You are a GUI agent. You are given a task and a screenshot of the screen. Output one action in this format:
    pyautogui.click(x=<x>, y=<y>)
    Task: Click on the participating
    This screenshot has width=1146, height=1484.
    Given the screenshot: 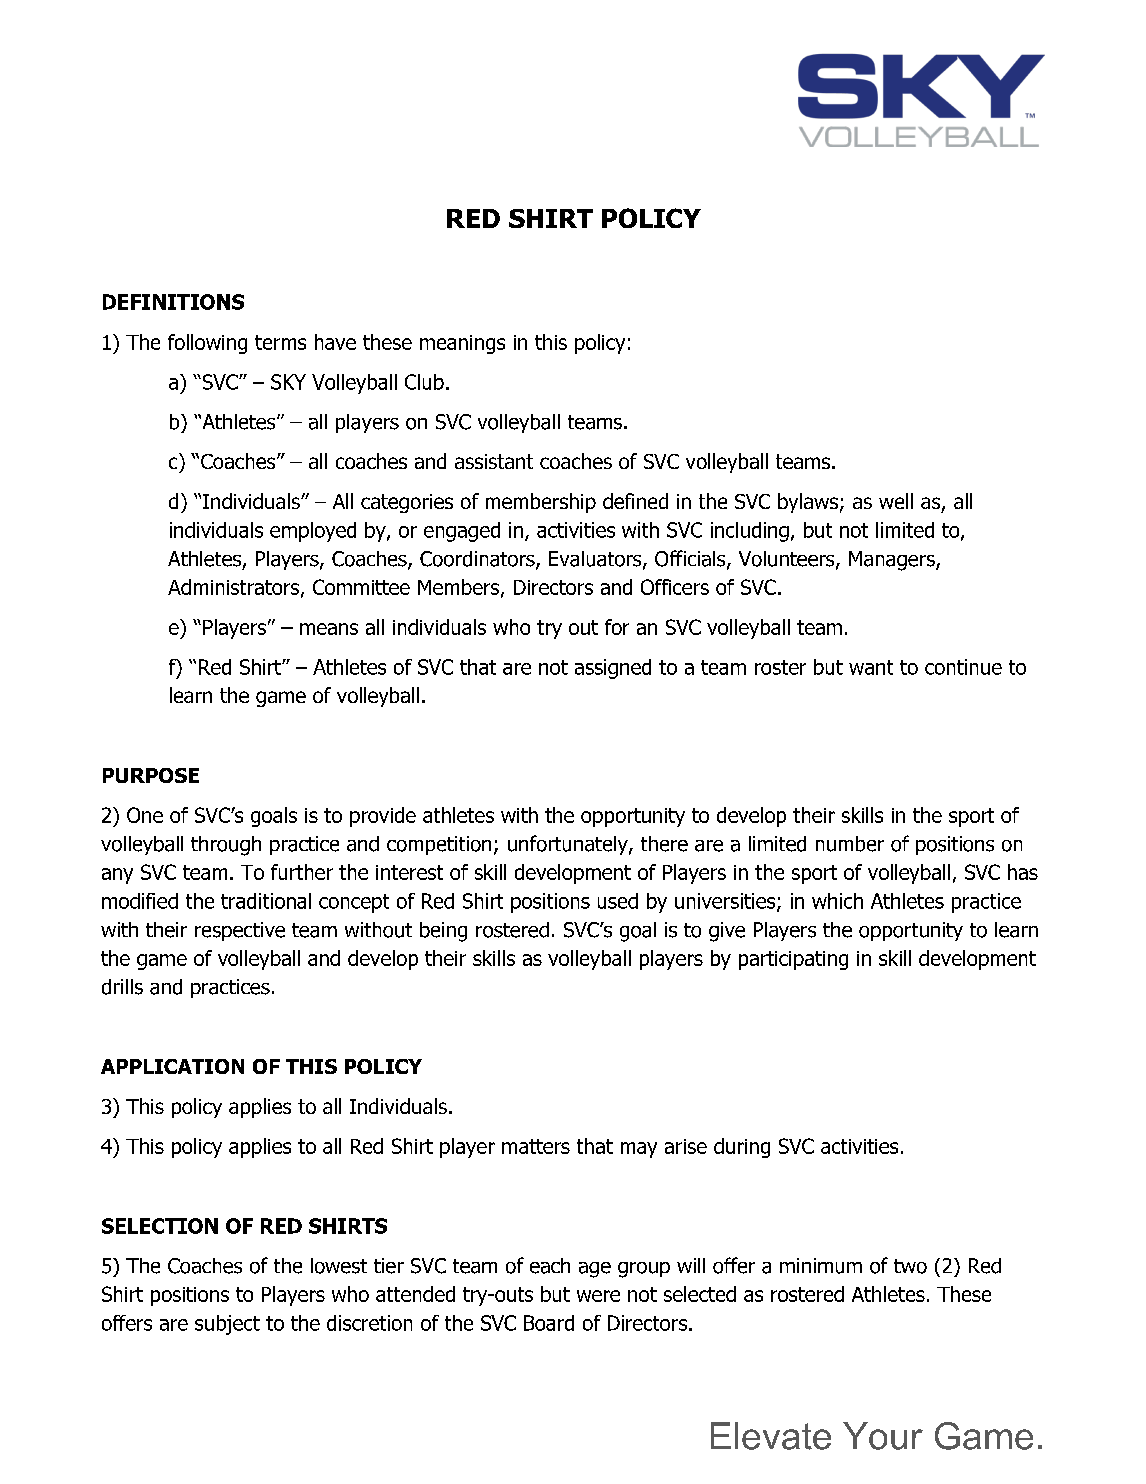 What is the action you would take?
    pyautogui.click(x=793, y=960)
